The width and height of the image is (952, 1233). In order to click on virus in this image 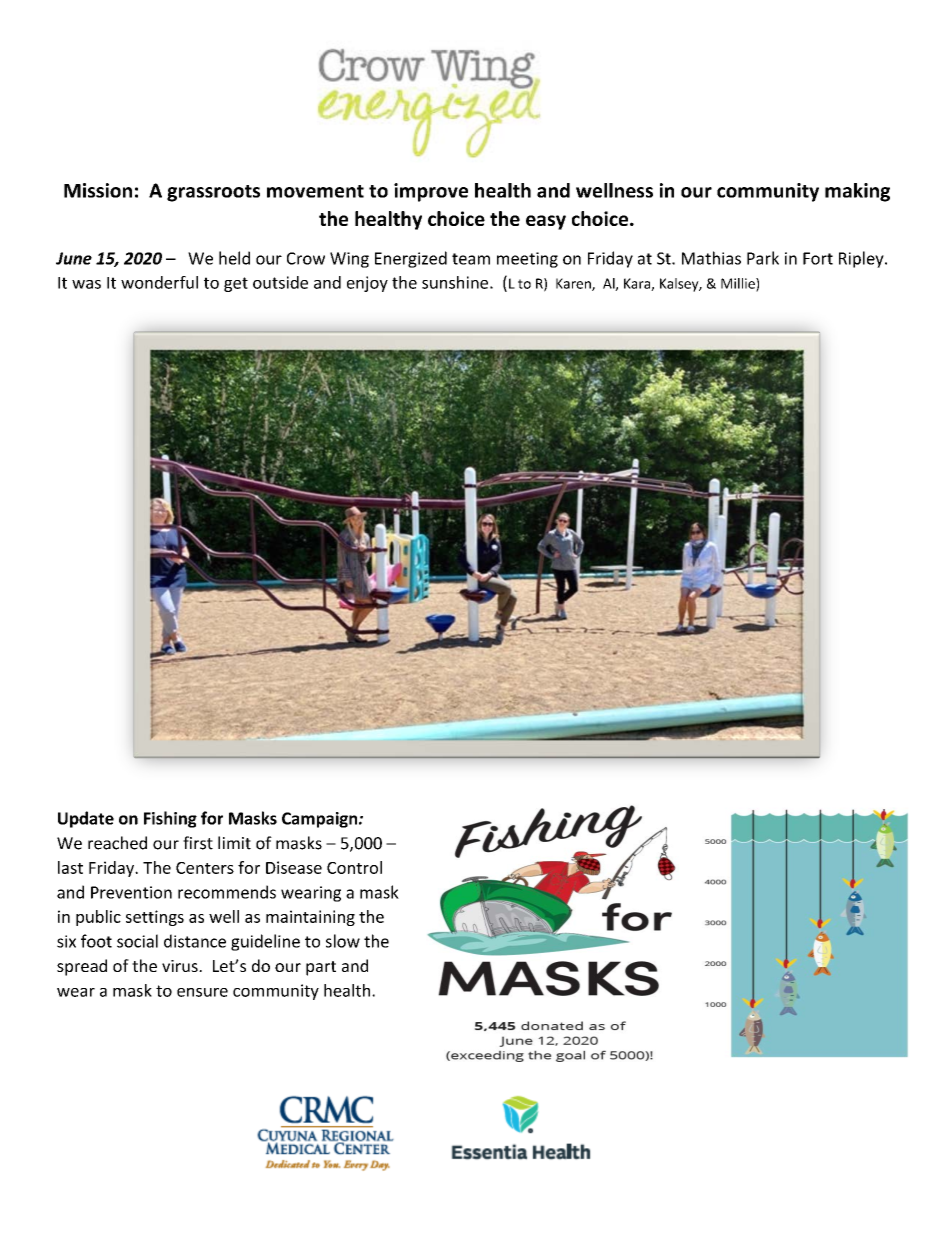, I will do `click(181, 966)`.
